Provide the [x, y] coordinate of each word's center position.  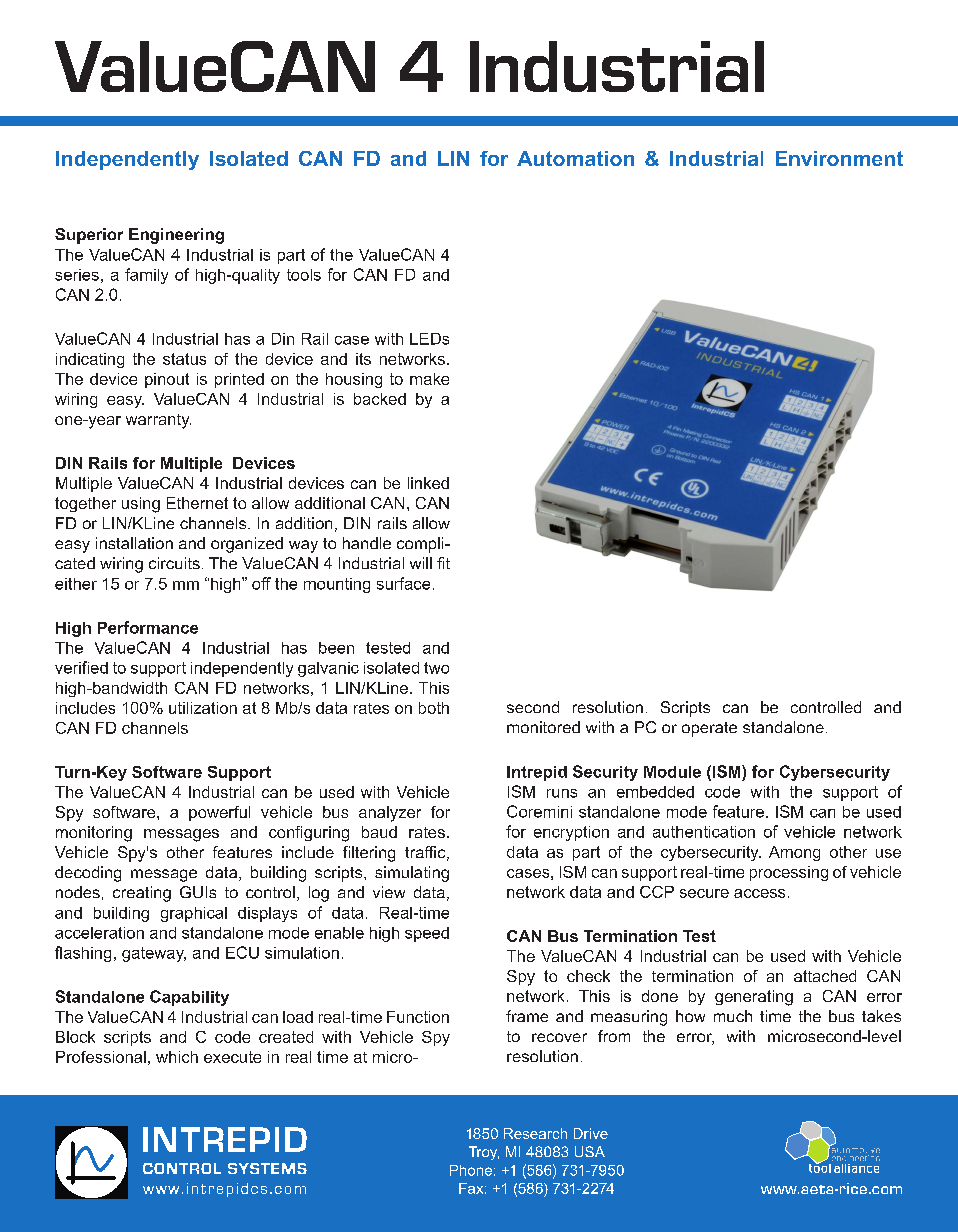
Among [794, 853]
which [177, 1057]
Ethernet [197, 503]
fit [443, 563]
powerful [219, 813]
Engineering [176, 236]
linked [428, 483]
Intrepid [537, 773]
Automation [575, 158]
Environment [839, 158]
